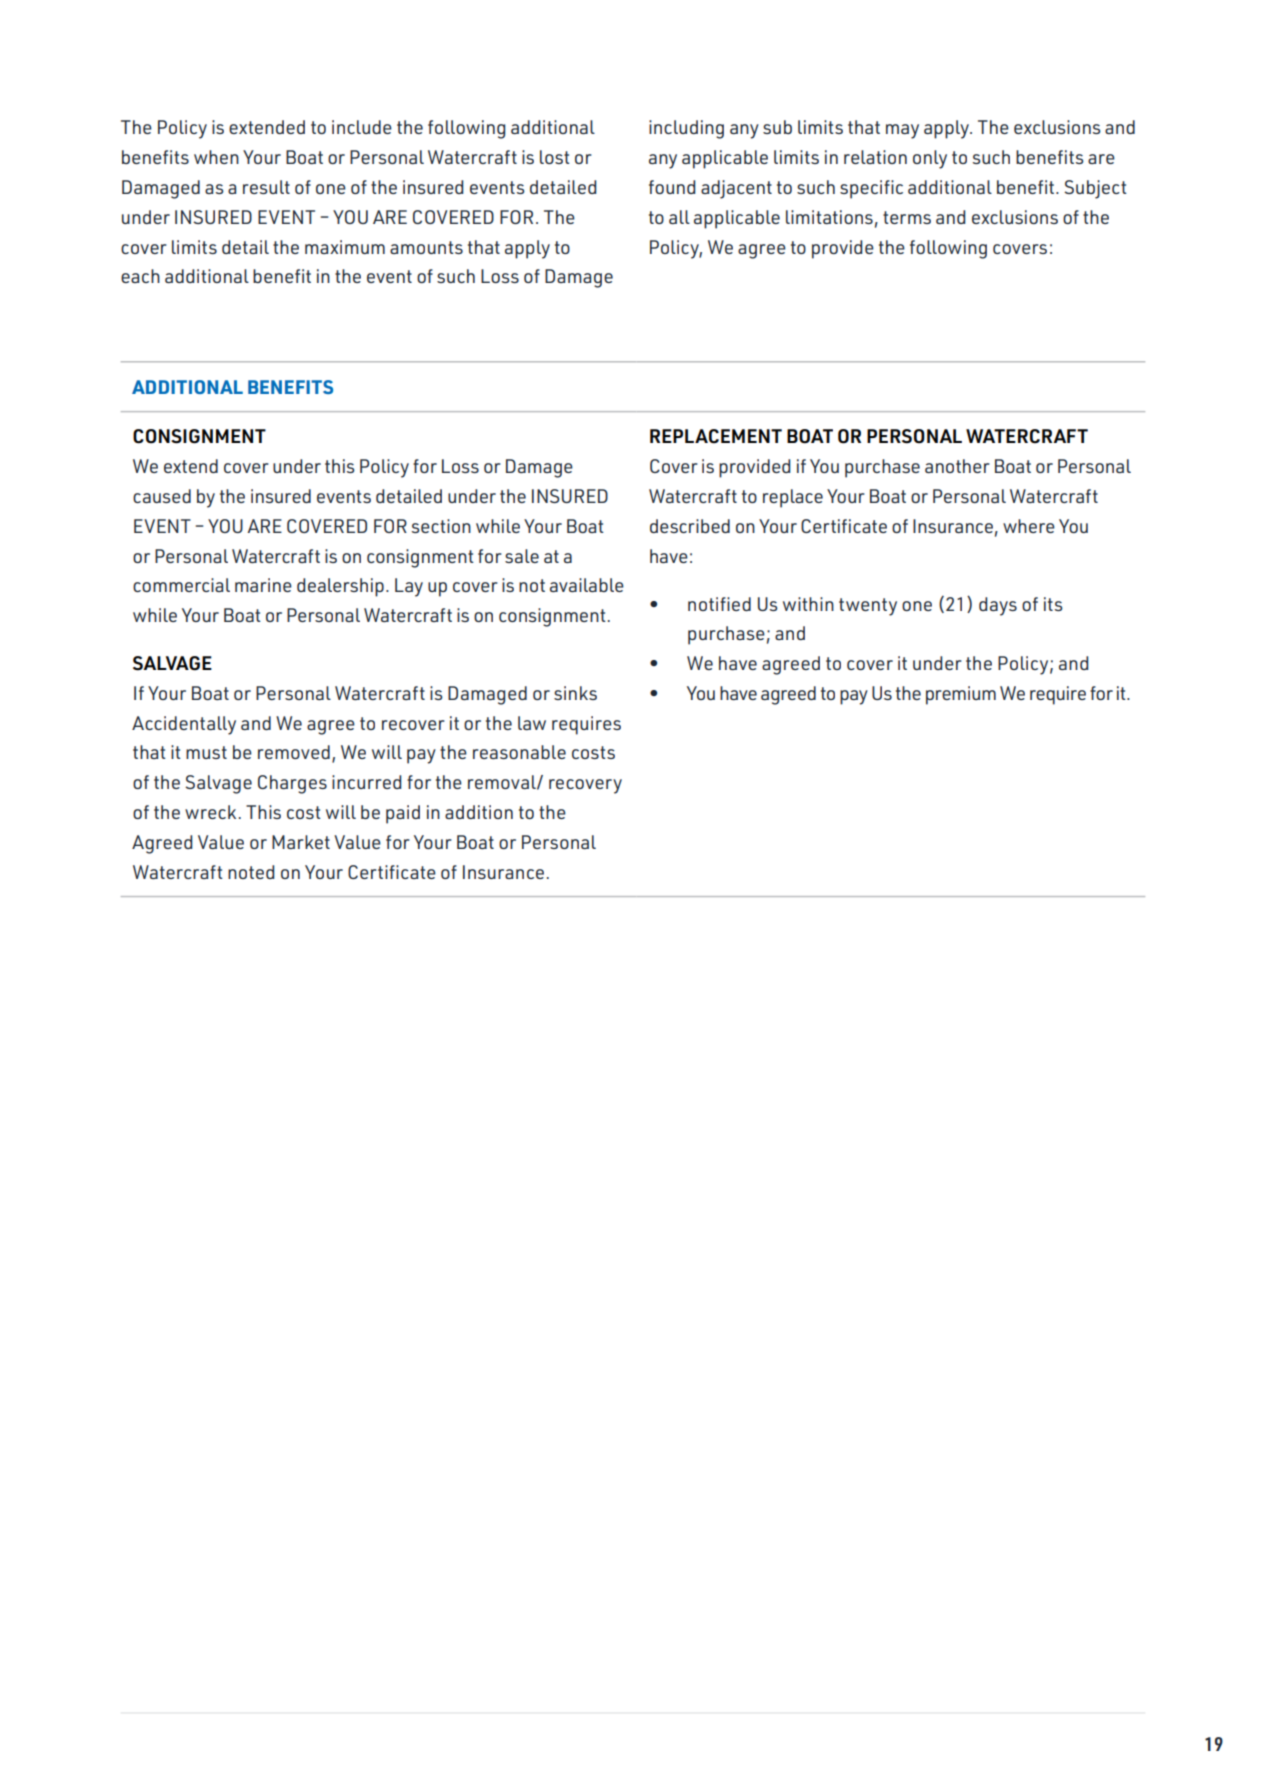 Image resolution: width=1266 pixels, height=1791 pixels. I want to click on days, so click(998, 606).
